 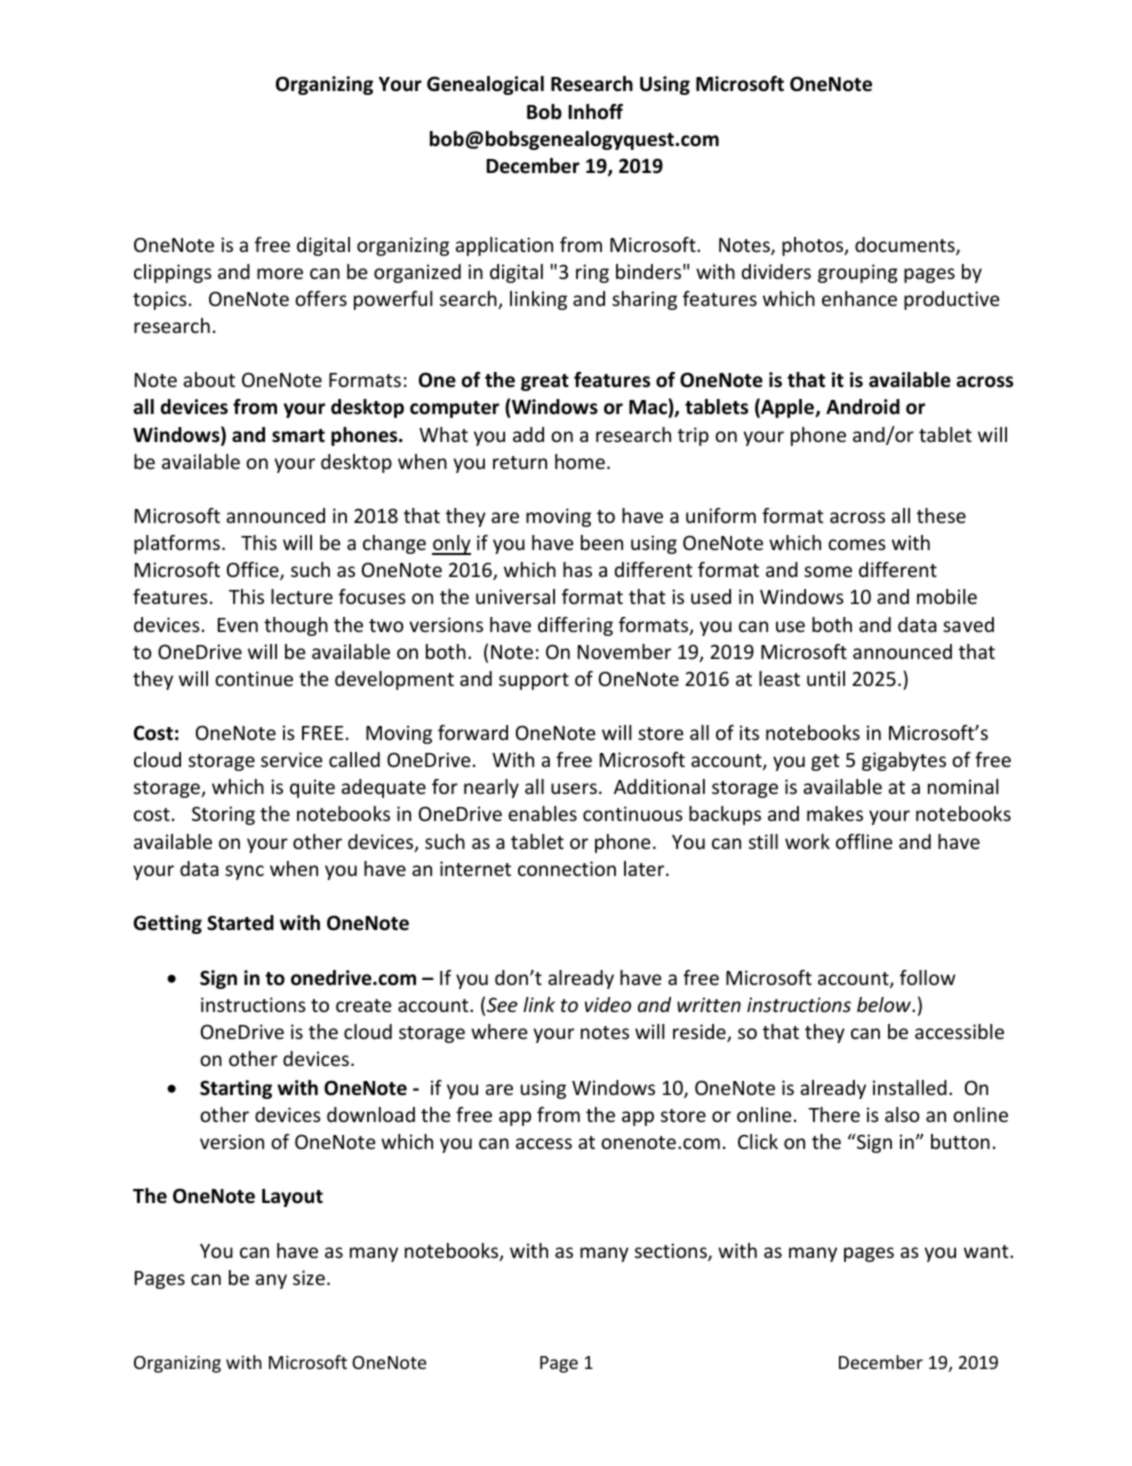 I want to click on great, so click(x=545, y=382).
